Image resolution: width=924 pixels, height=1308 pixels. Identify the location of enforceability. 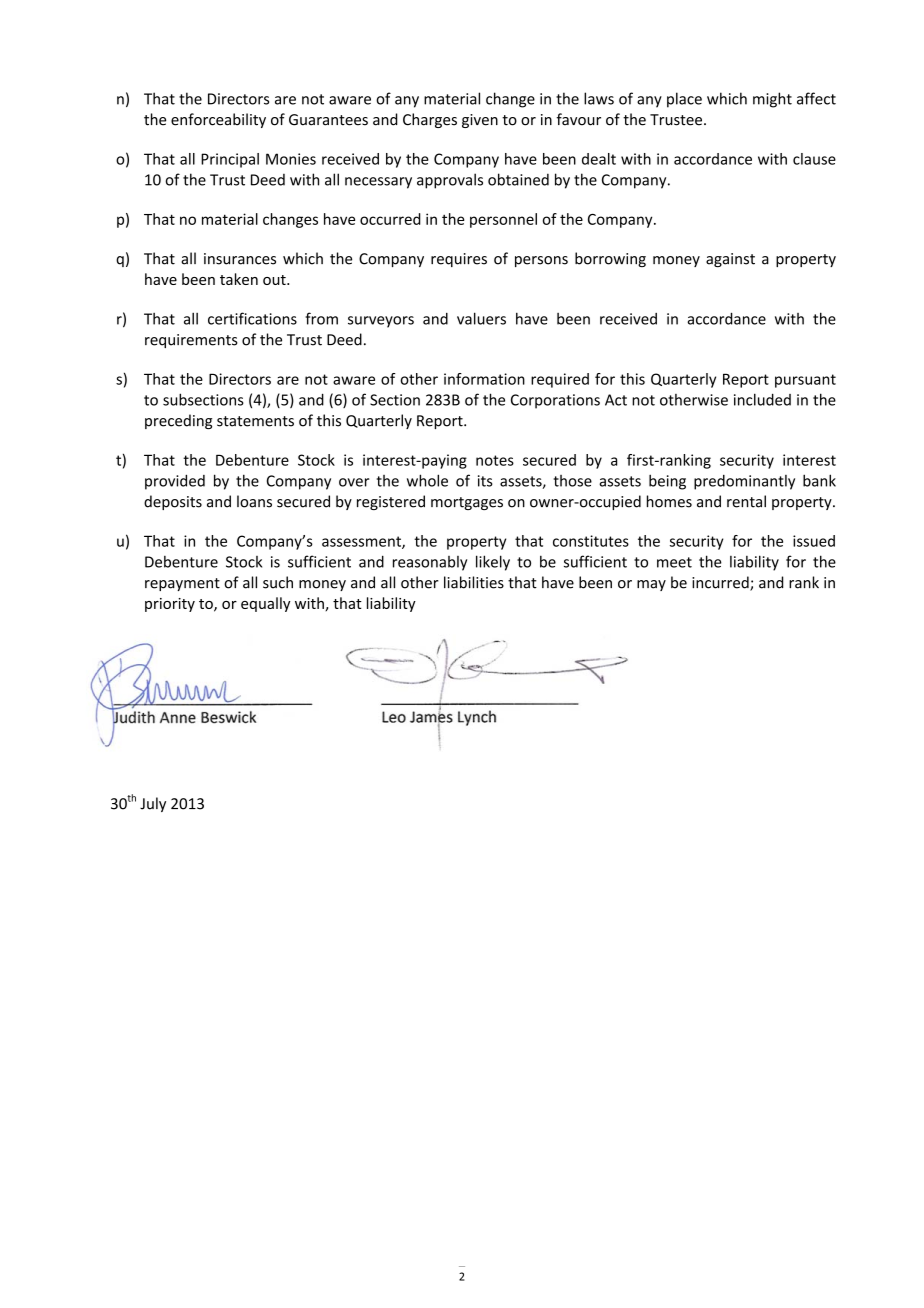
(218, 120).
